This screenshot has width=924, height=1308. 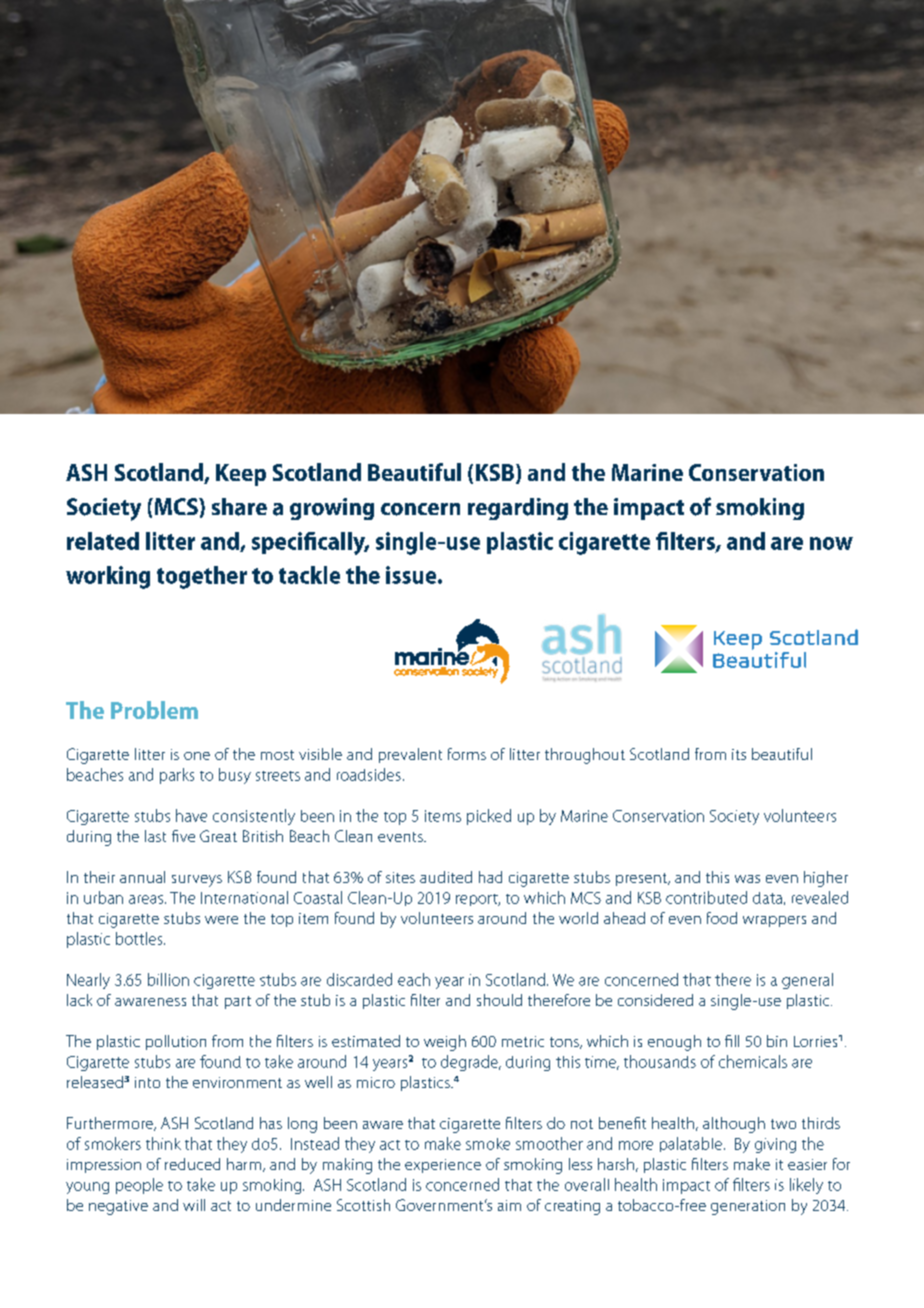 What do you see at coordinates (139, 1186) in the screenshot?
I see `people` at bounding box center [139, 1186].
